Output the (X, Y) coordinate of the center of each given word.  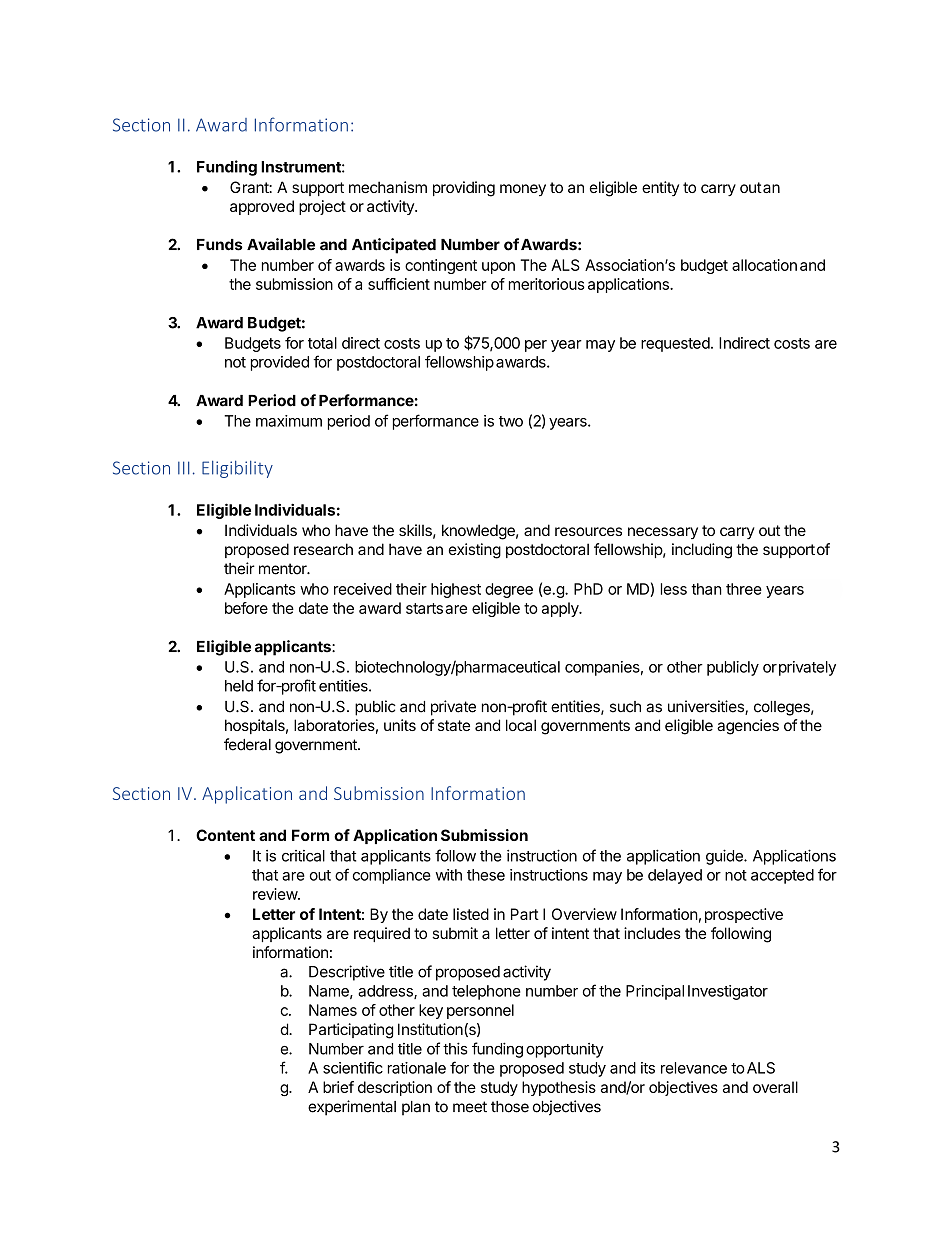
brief (338, 1087)
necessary (663, 533)
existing (475, 551)
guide (725, 857)
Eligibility (237, 469)
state (454, 725)
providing (464, 189)
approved (262, 207)
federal (247, 744)
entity (660, 188)
